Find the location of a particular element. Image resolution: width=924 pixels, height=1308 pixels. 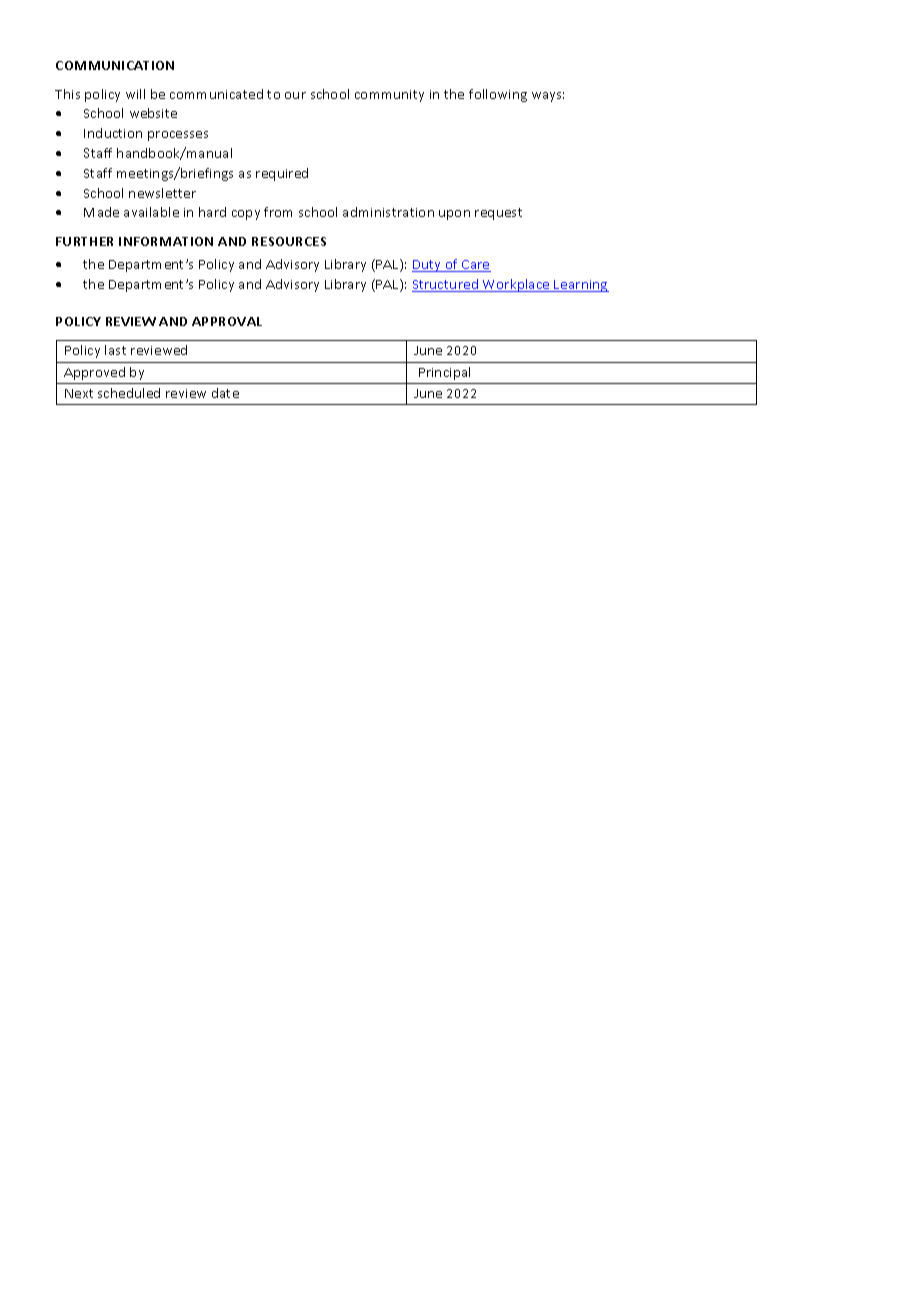

request is located at coordinates (498, 214).
